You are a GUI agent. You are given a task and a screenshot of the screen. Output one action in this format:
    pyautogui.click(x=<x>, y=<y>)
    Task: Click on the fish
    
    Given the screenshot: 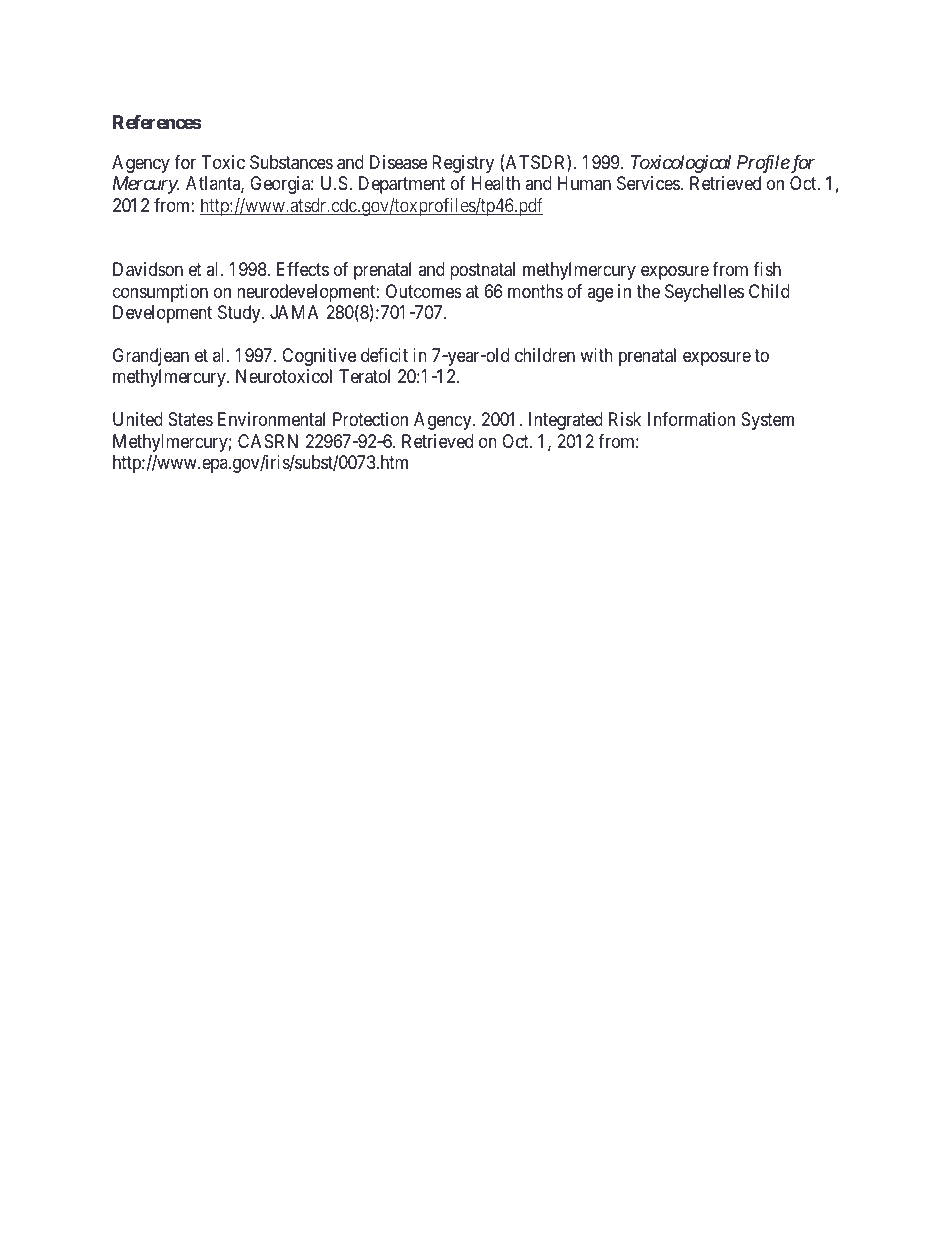 What is the action you would take?
    pyautogui.click(x=767, y=269)
